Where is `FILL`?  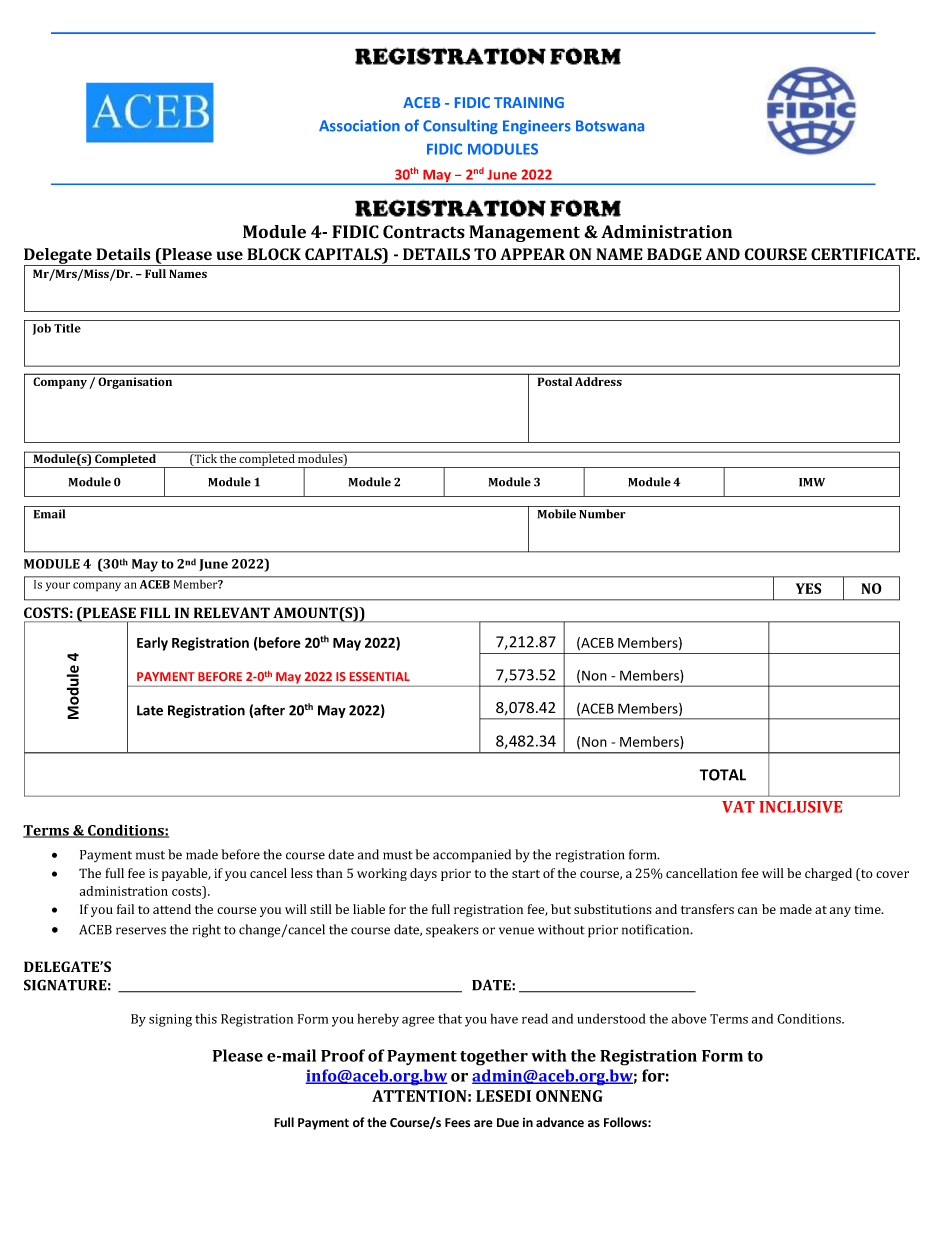
FILL is located at coordinates (155, 613).
